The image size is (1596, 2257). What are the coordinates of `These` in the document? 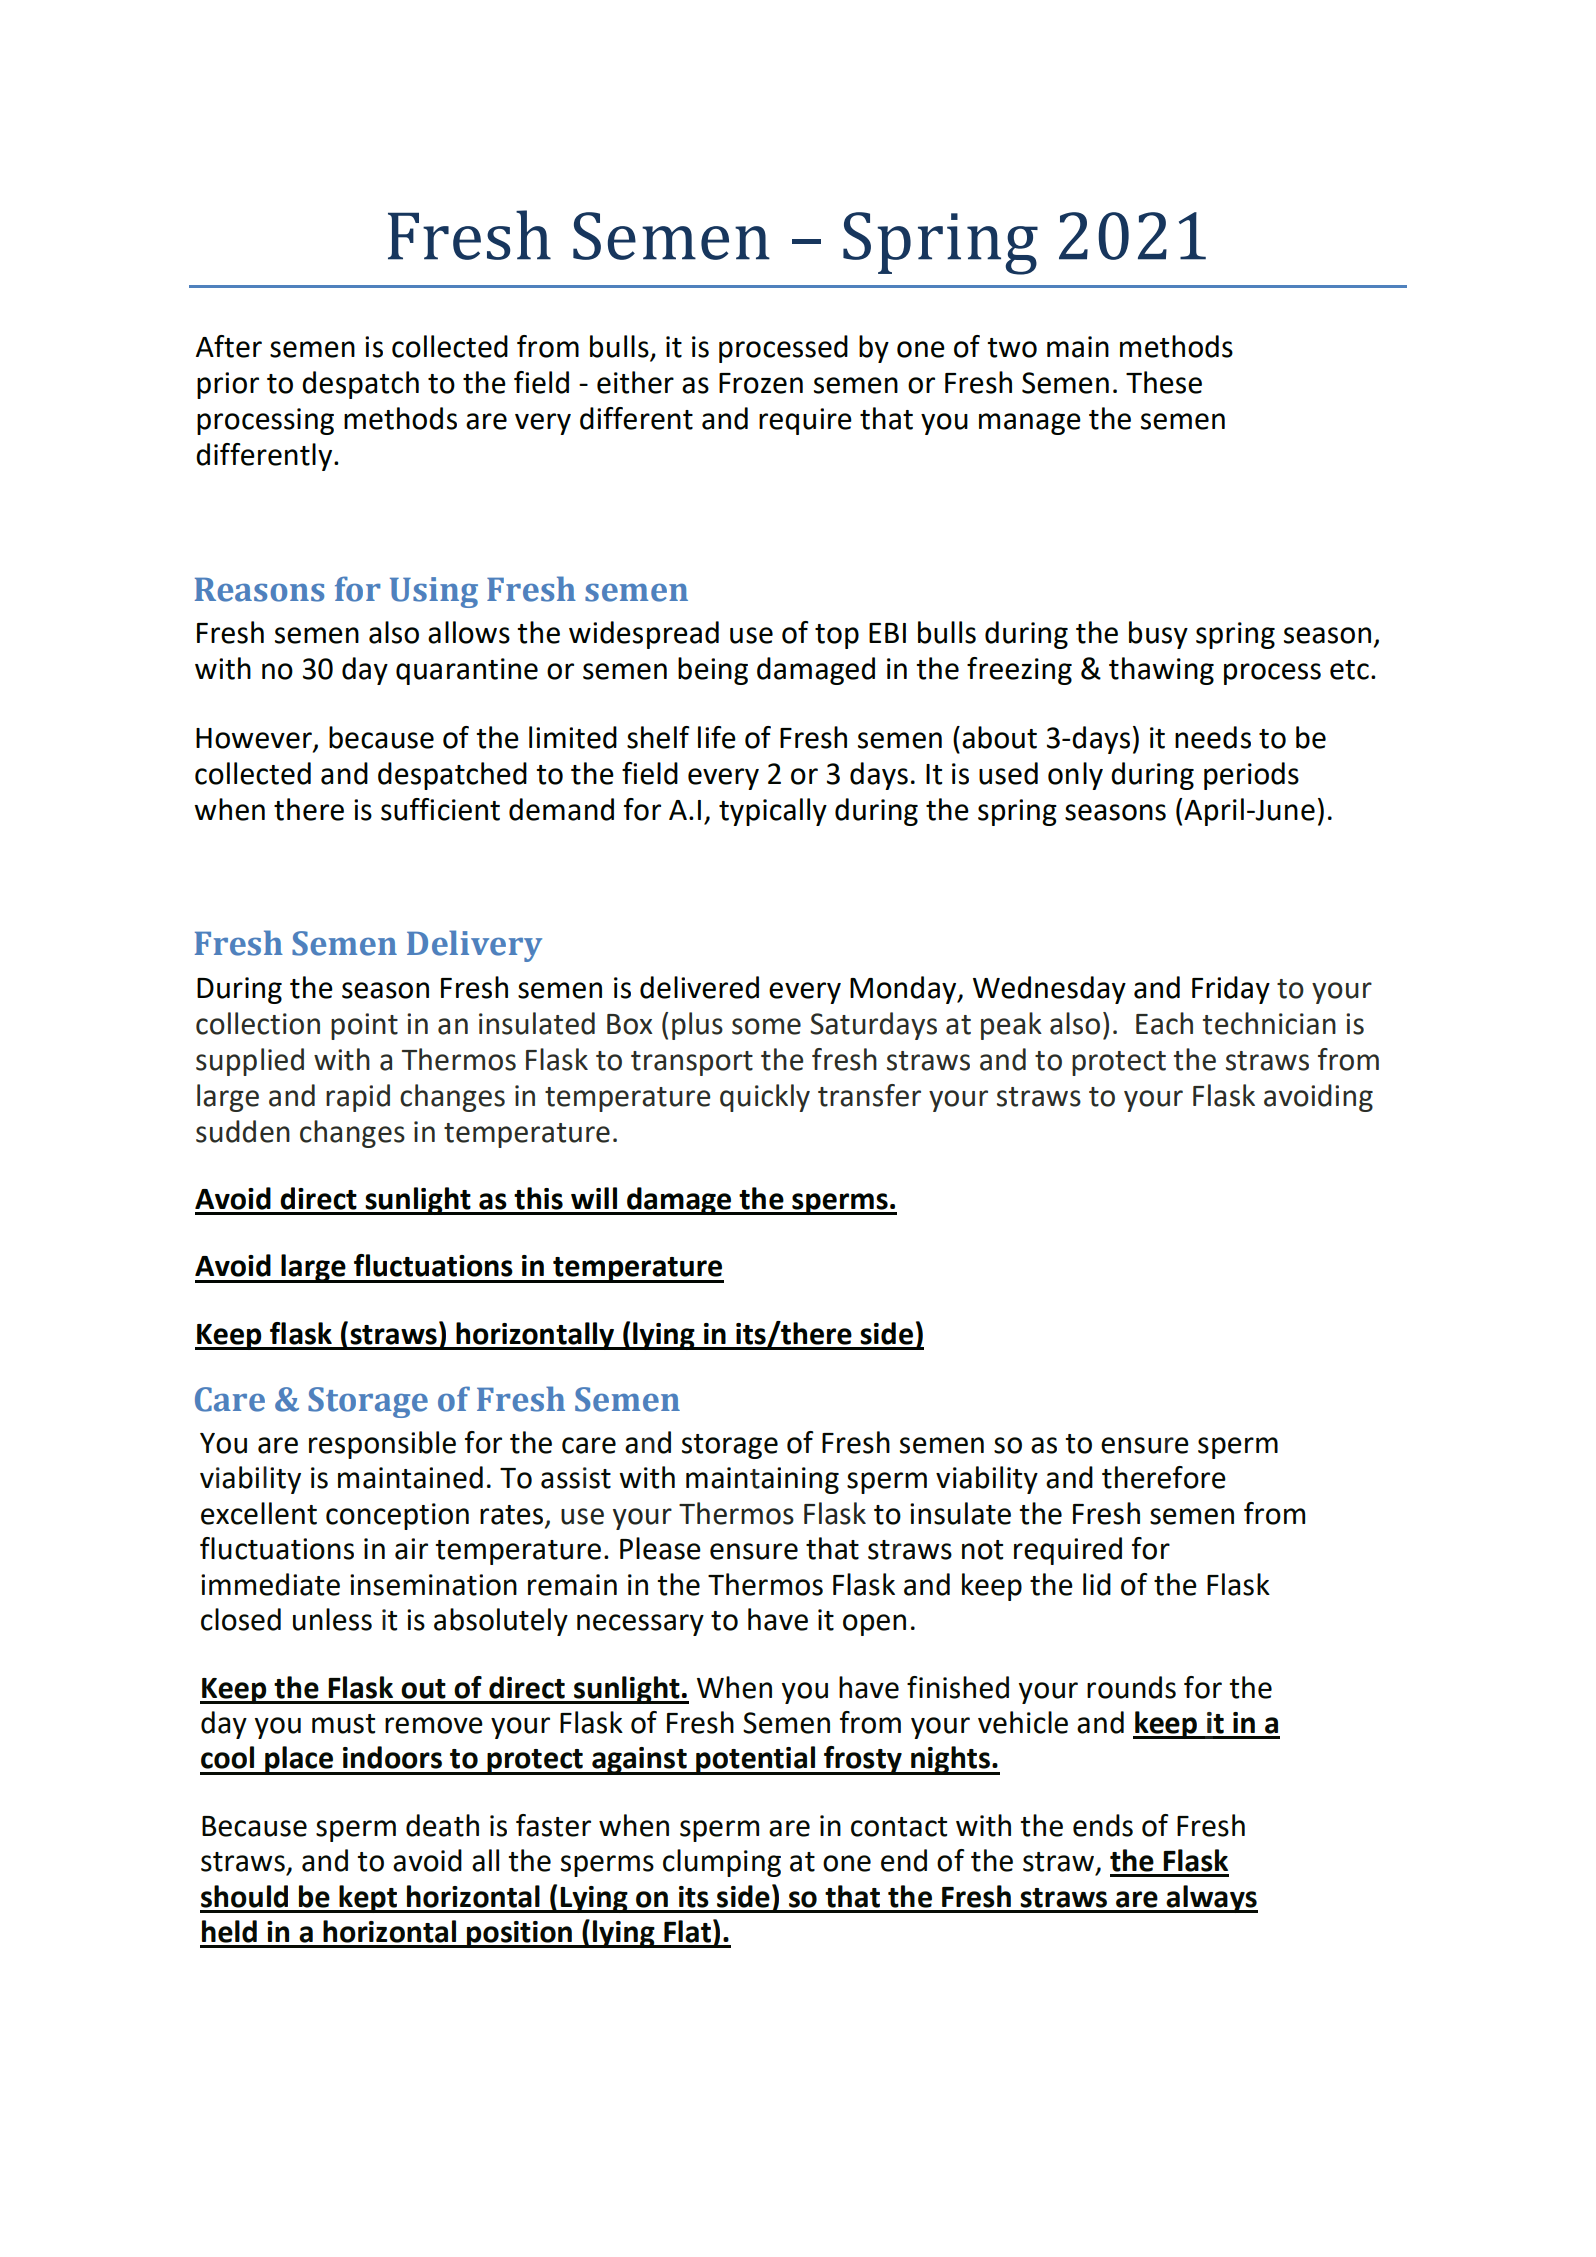 It's located at (1164, 382).
